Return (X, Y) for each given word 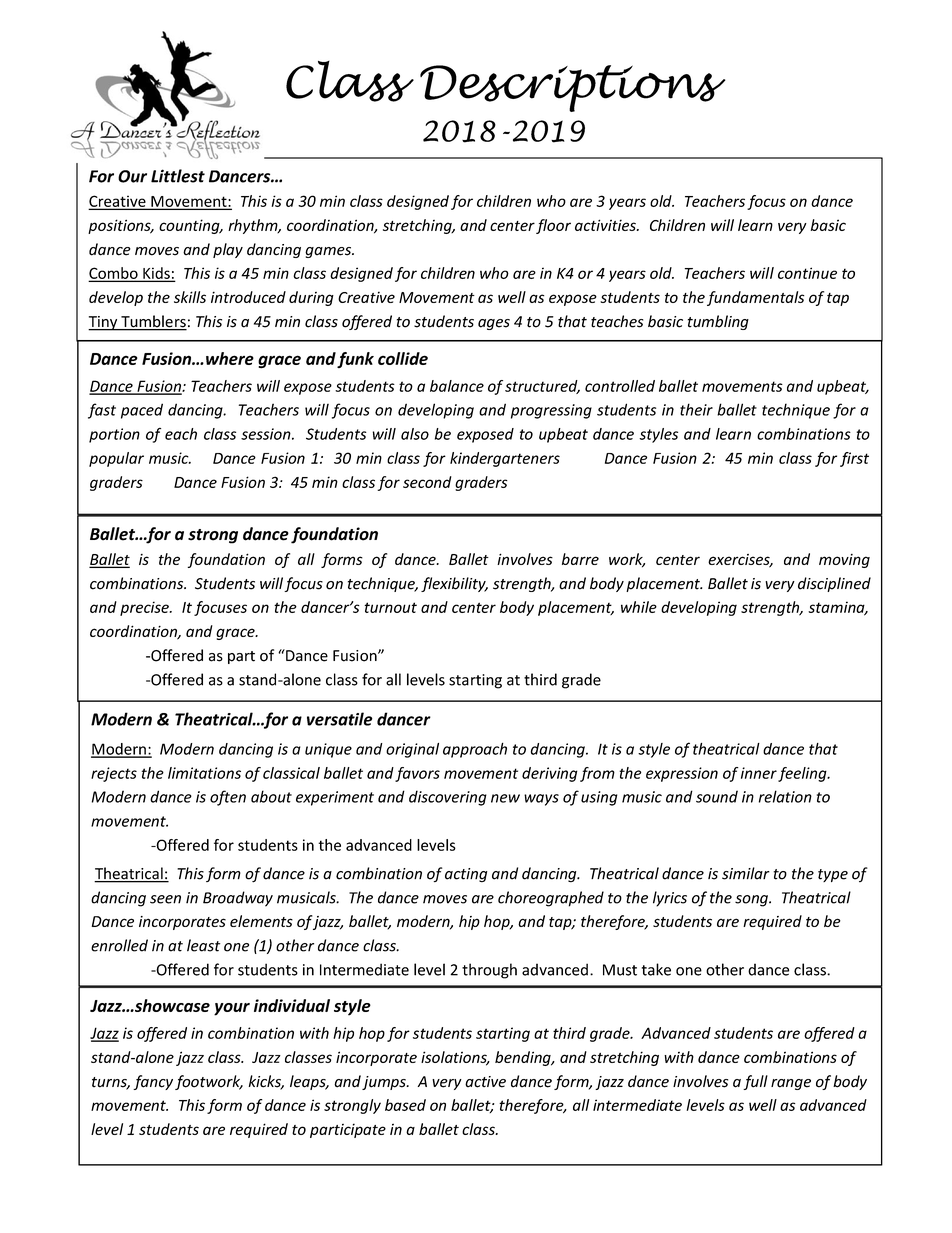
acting (466, 875)
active (485, 1082)
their (696, 409)
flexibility (454, 584)
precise (145, 608)
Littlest (178, 176)
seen (165, 899)
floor (553, 226)
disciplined (834, 584)
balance (457, 386)
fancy (153, 1082)
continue (807, 273)
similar (746, 873)
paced (142, 411)
